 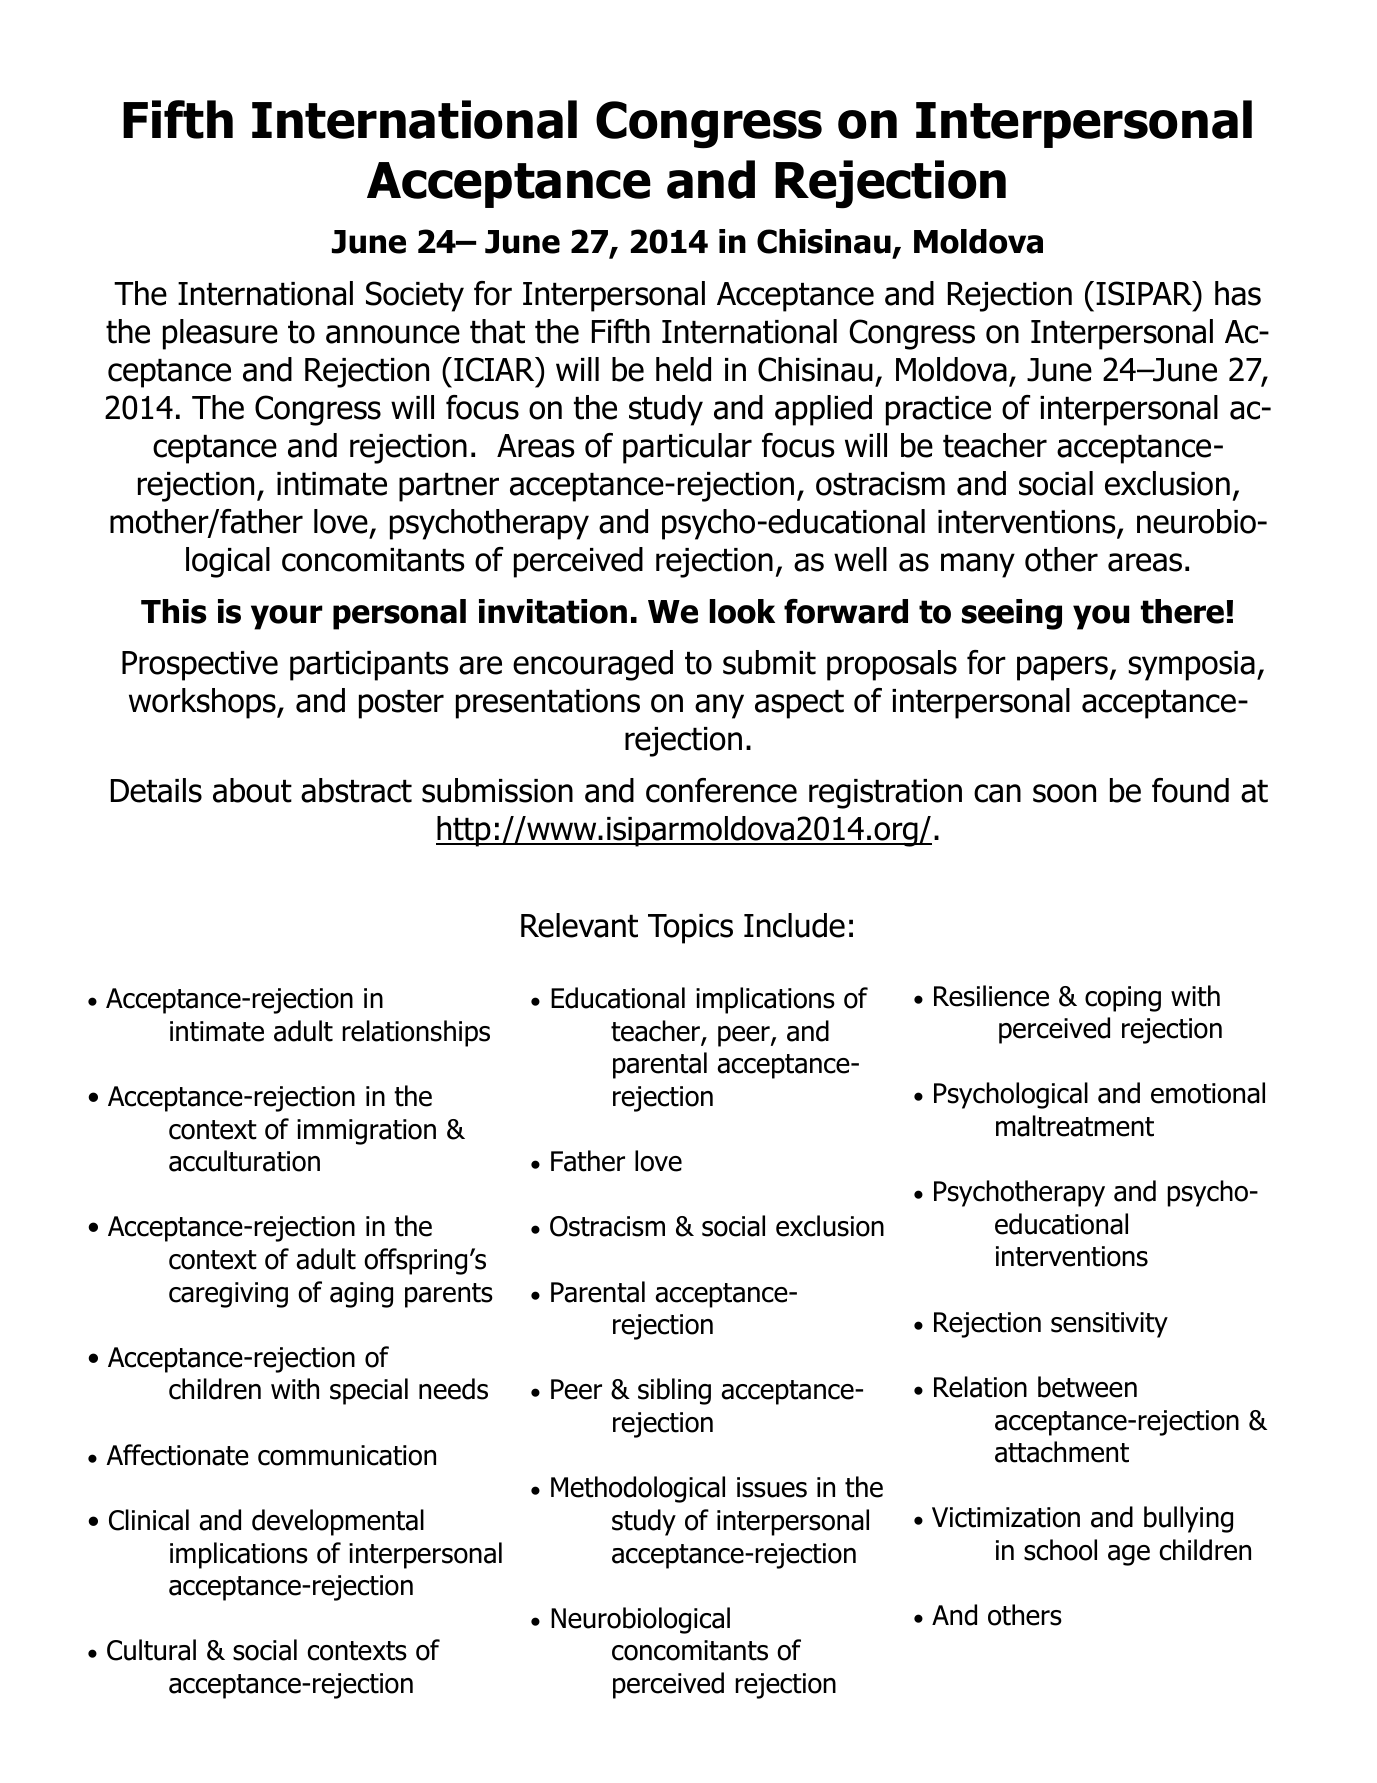 What do you see at coordinates (151, 1650) in the image?
I see `Cultural` at bounding box center [151, 1650].
